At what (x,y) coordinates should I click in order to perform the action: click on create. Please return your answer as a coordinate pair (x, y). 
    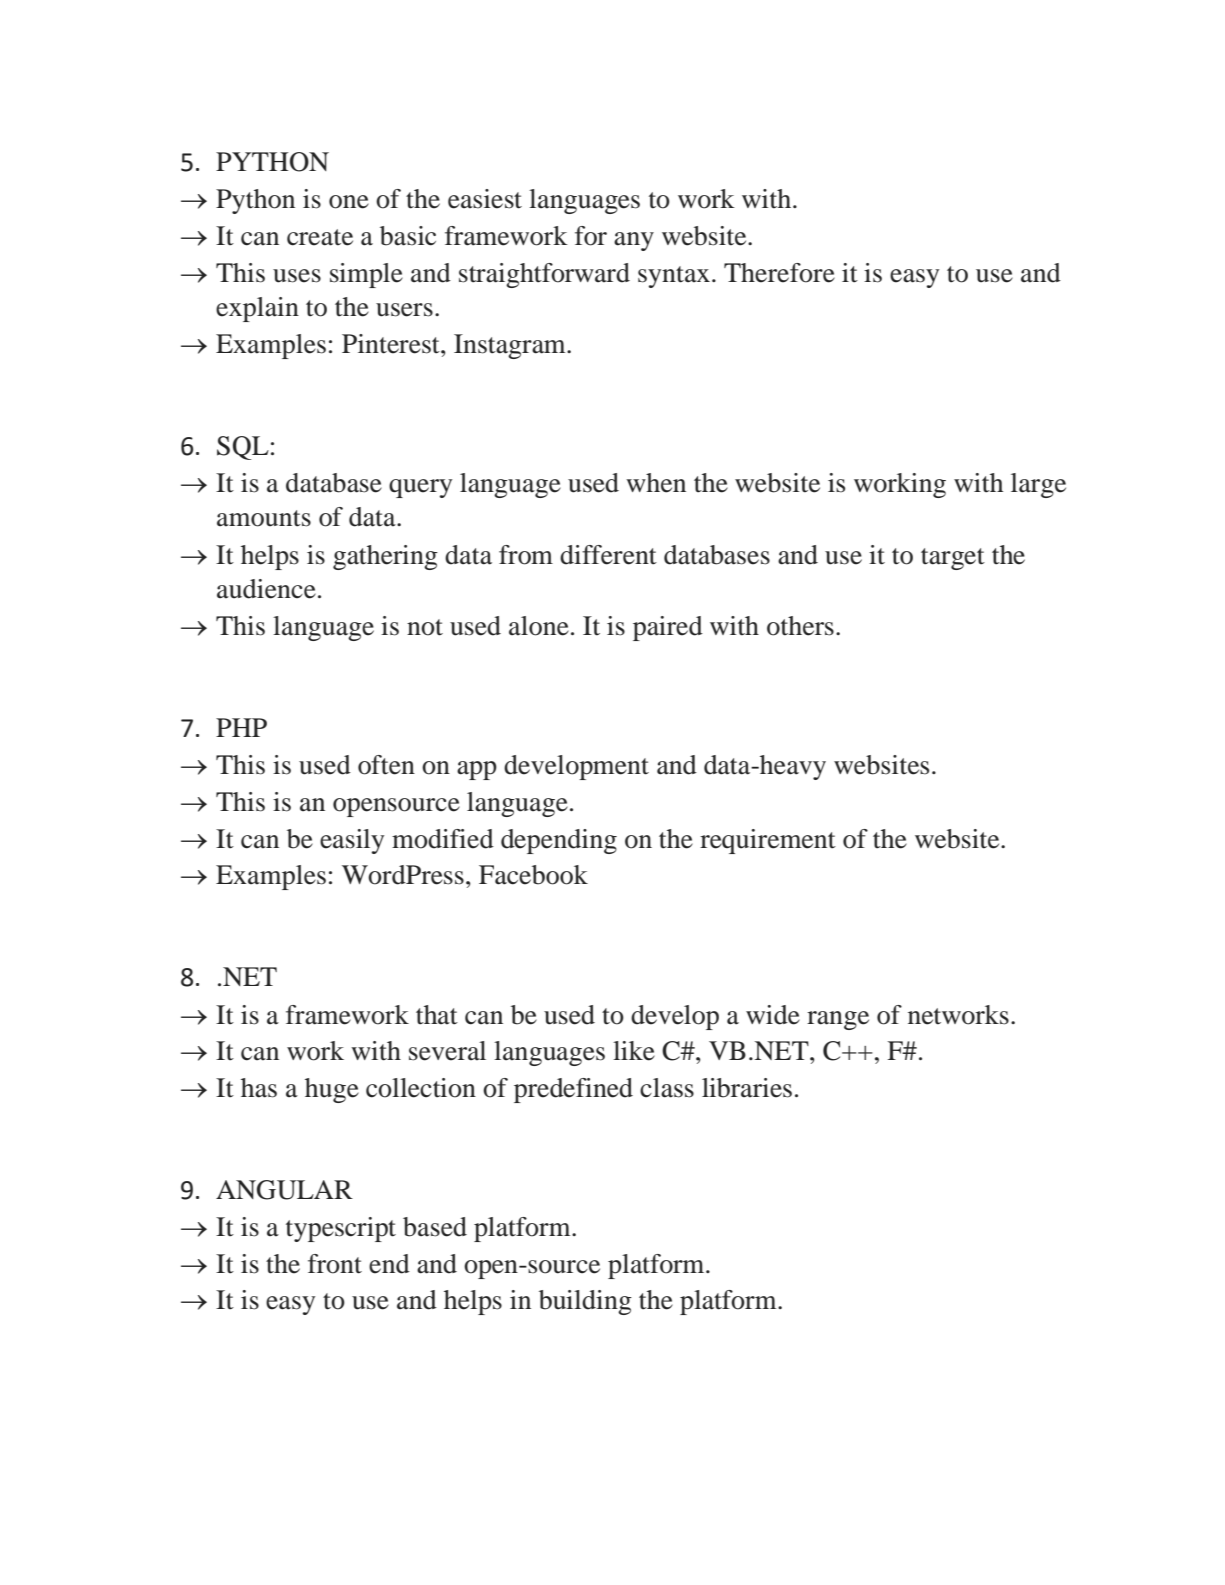
    Looking at the image, I should click on (320, 237).
